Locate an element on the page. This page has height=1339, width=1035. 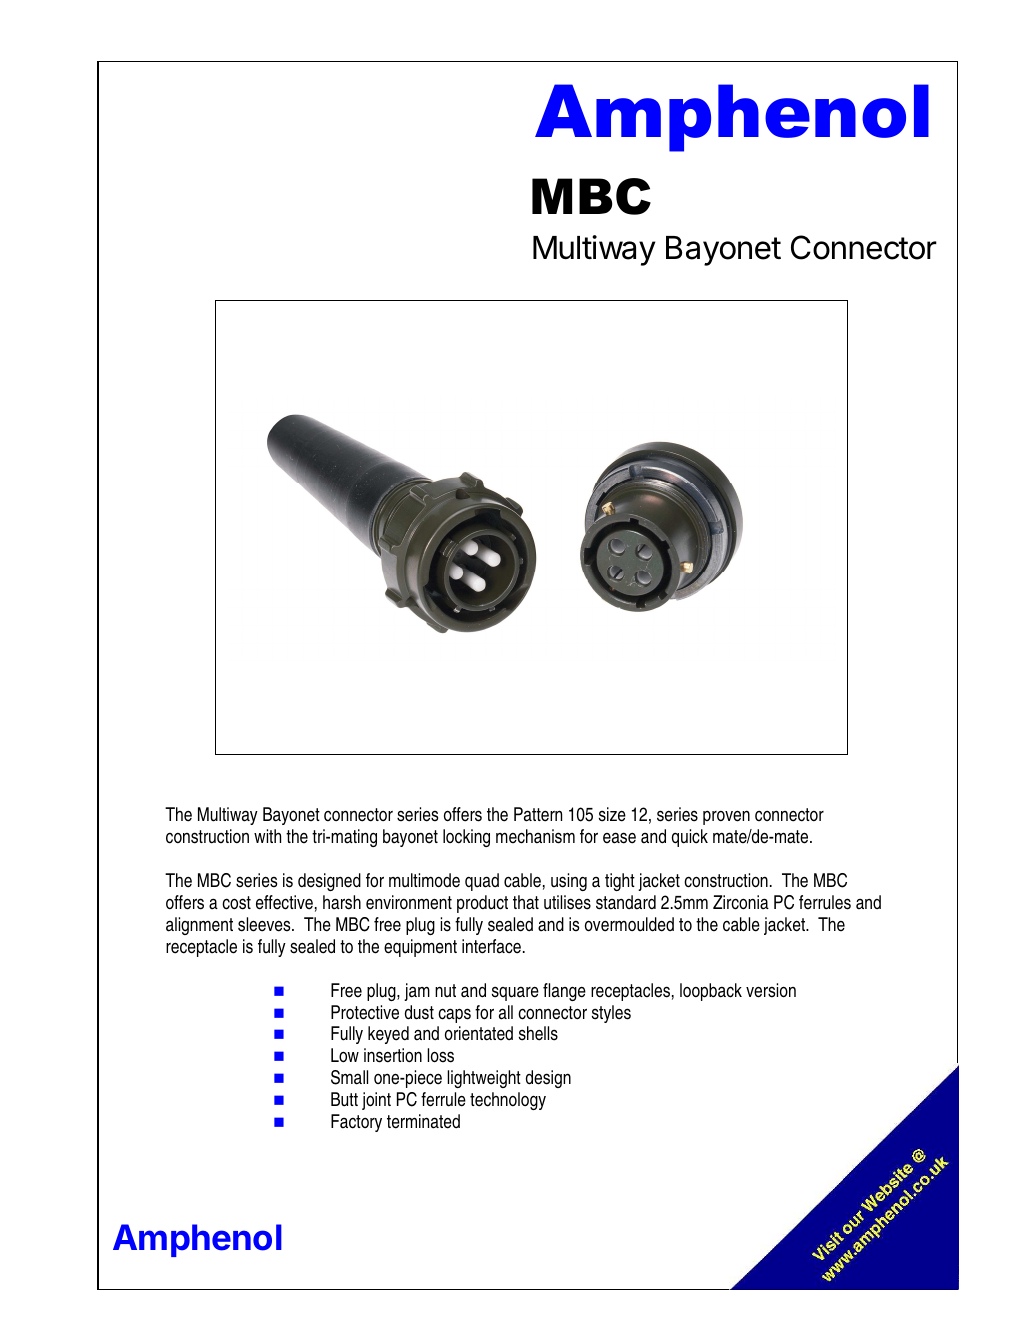
proven is located at coordinates (726, 817).
